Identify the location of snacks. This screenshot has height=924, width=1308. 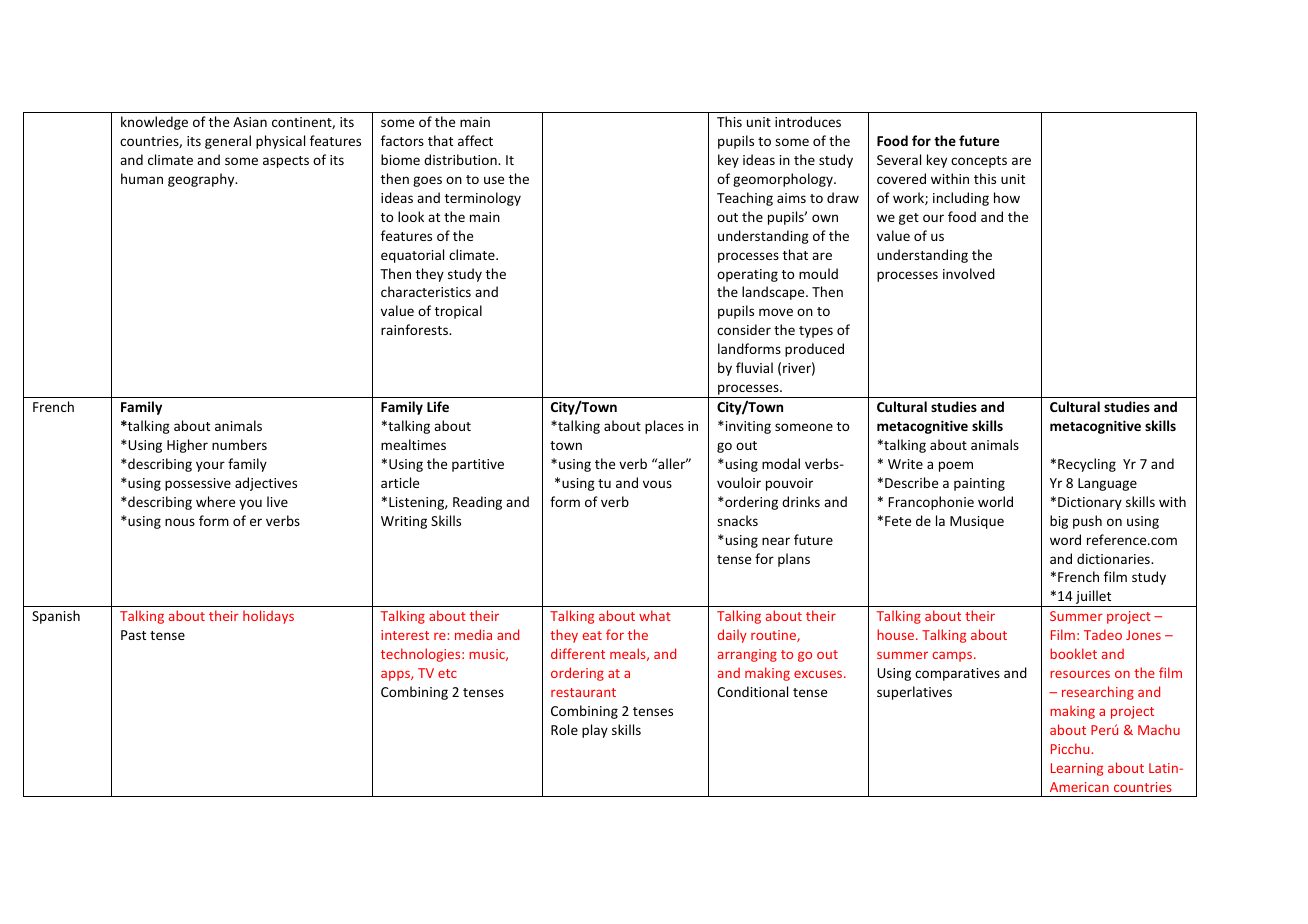
(737, 520).
